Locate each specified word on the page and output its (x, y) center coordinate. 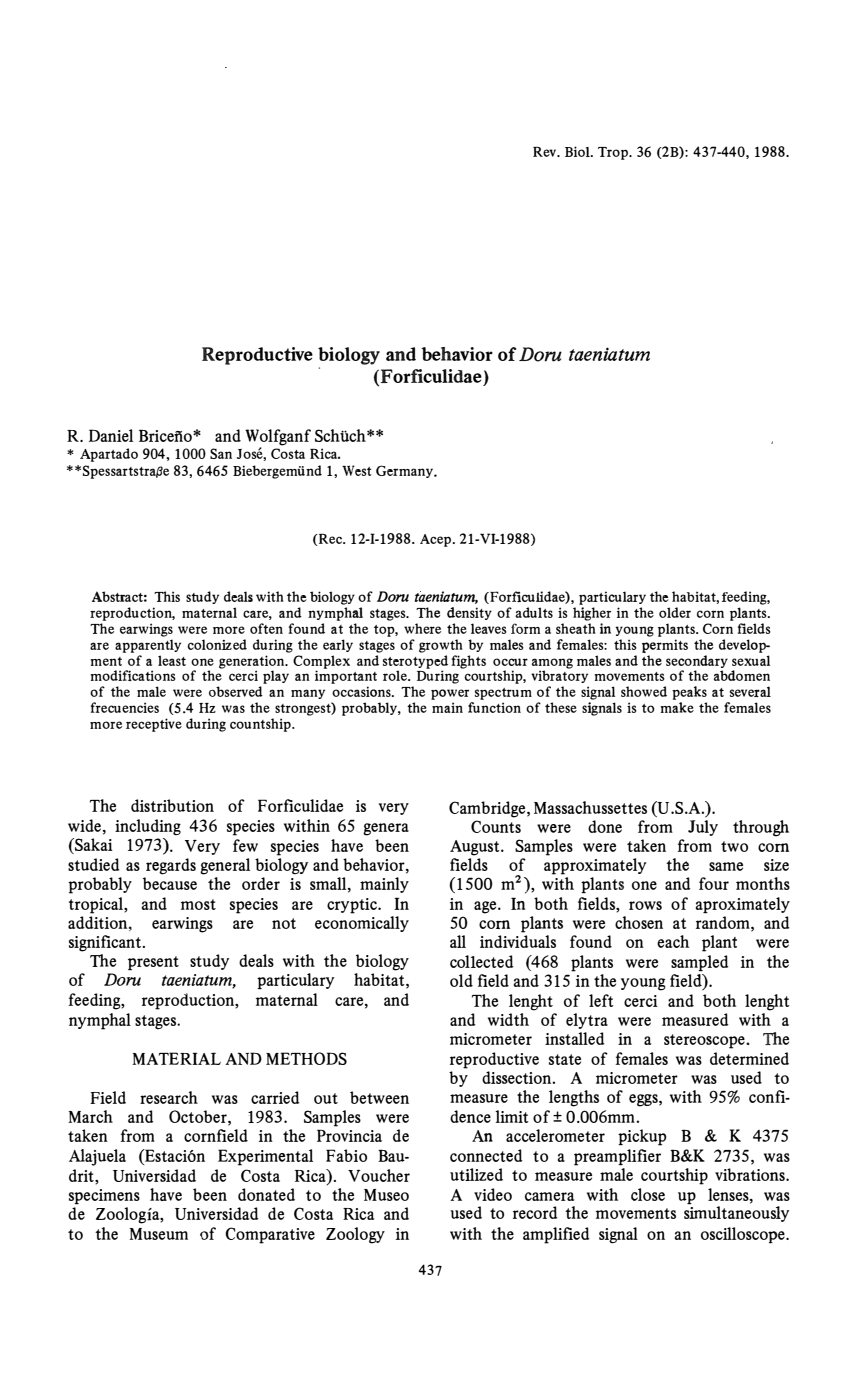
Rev (546, 151)
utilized (476, 1174)
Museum (158, 1234)
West (357, 470)
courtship (674, 1176)
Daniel (111, 435)
